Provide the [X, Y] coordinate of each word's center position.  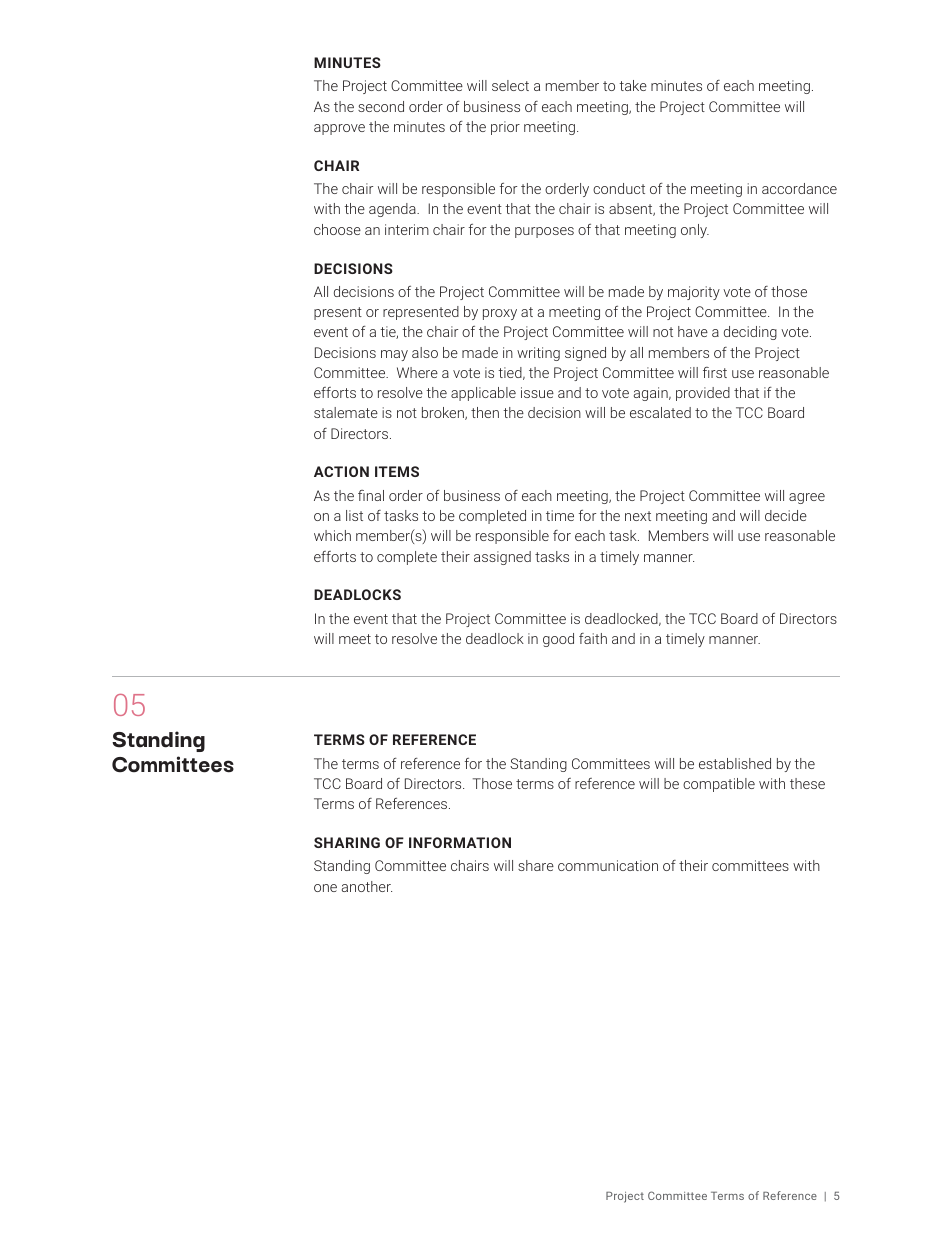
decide [786, 515]
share [536, 865]
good [558, 640]
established [735, 763]
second [381, 106]
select [510, 85]
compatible [719, 785]
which [332, 535]
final [371, 495]
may [394, 355]
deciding [750, 333]
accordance [799, 188]
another [367, 886]
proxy [500, 314]
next [638, 516]
